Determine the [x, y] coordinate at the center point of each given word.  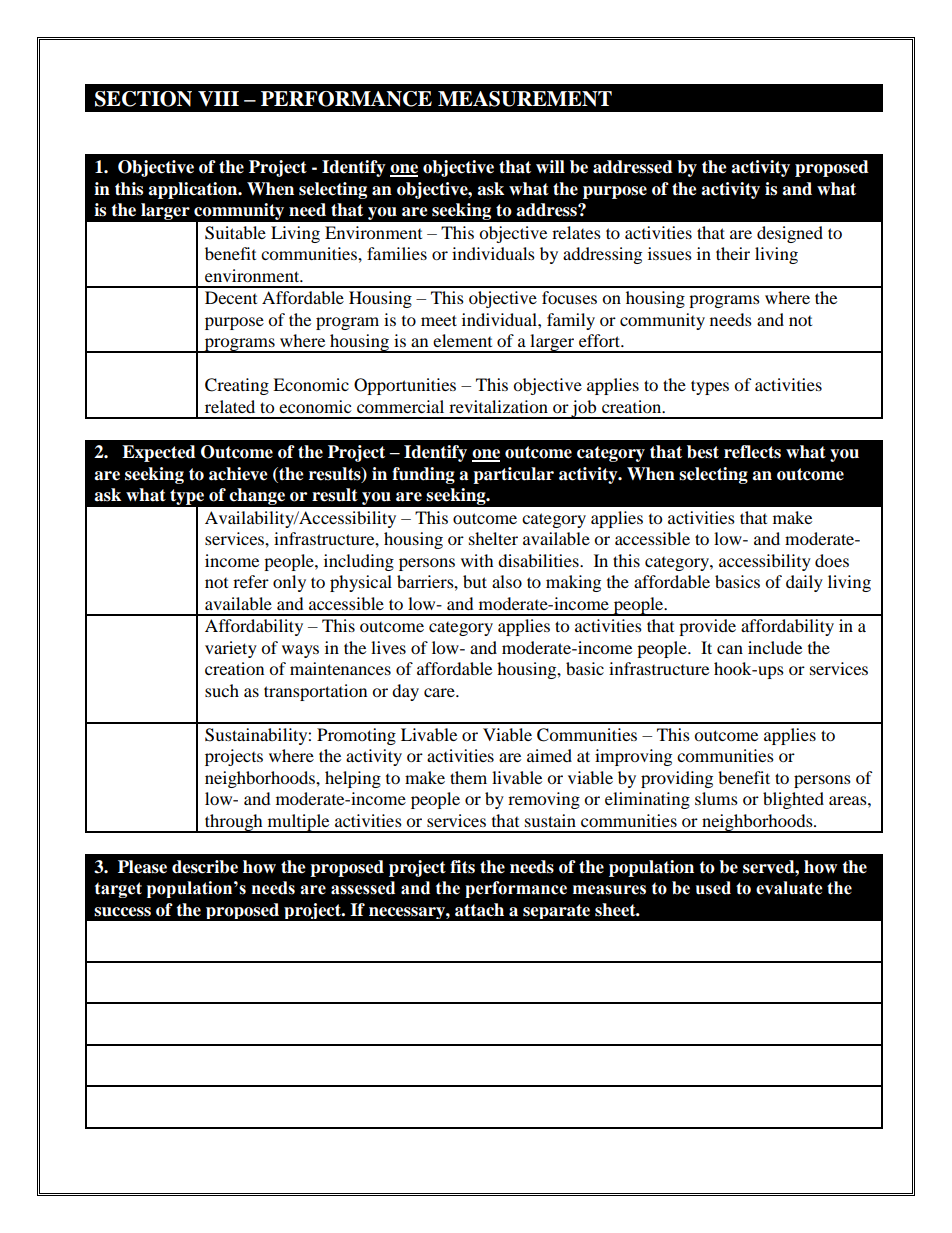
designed [790, 234]
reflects [752, 452]
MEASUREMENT [525, 99]
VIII [218, 98]
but [475, 581]
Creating [237, 386]
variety [231, 649]
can [730, 649]
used [713, 888]
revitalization [498, 406]
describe [205, 867]
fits [462, 867]
